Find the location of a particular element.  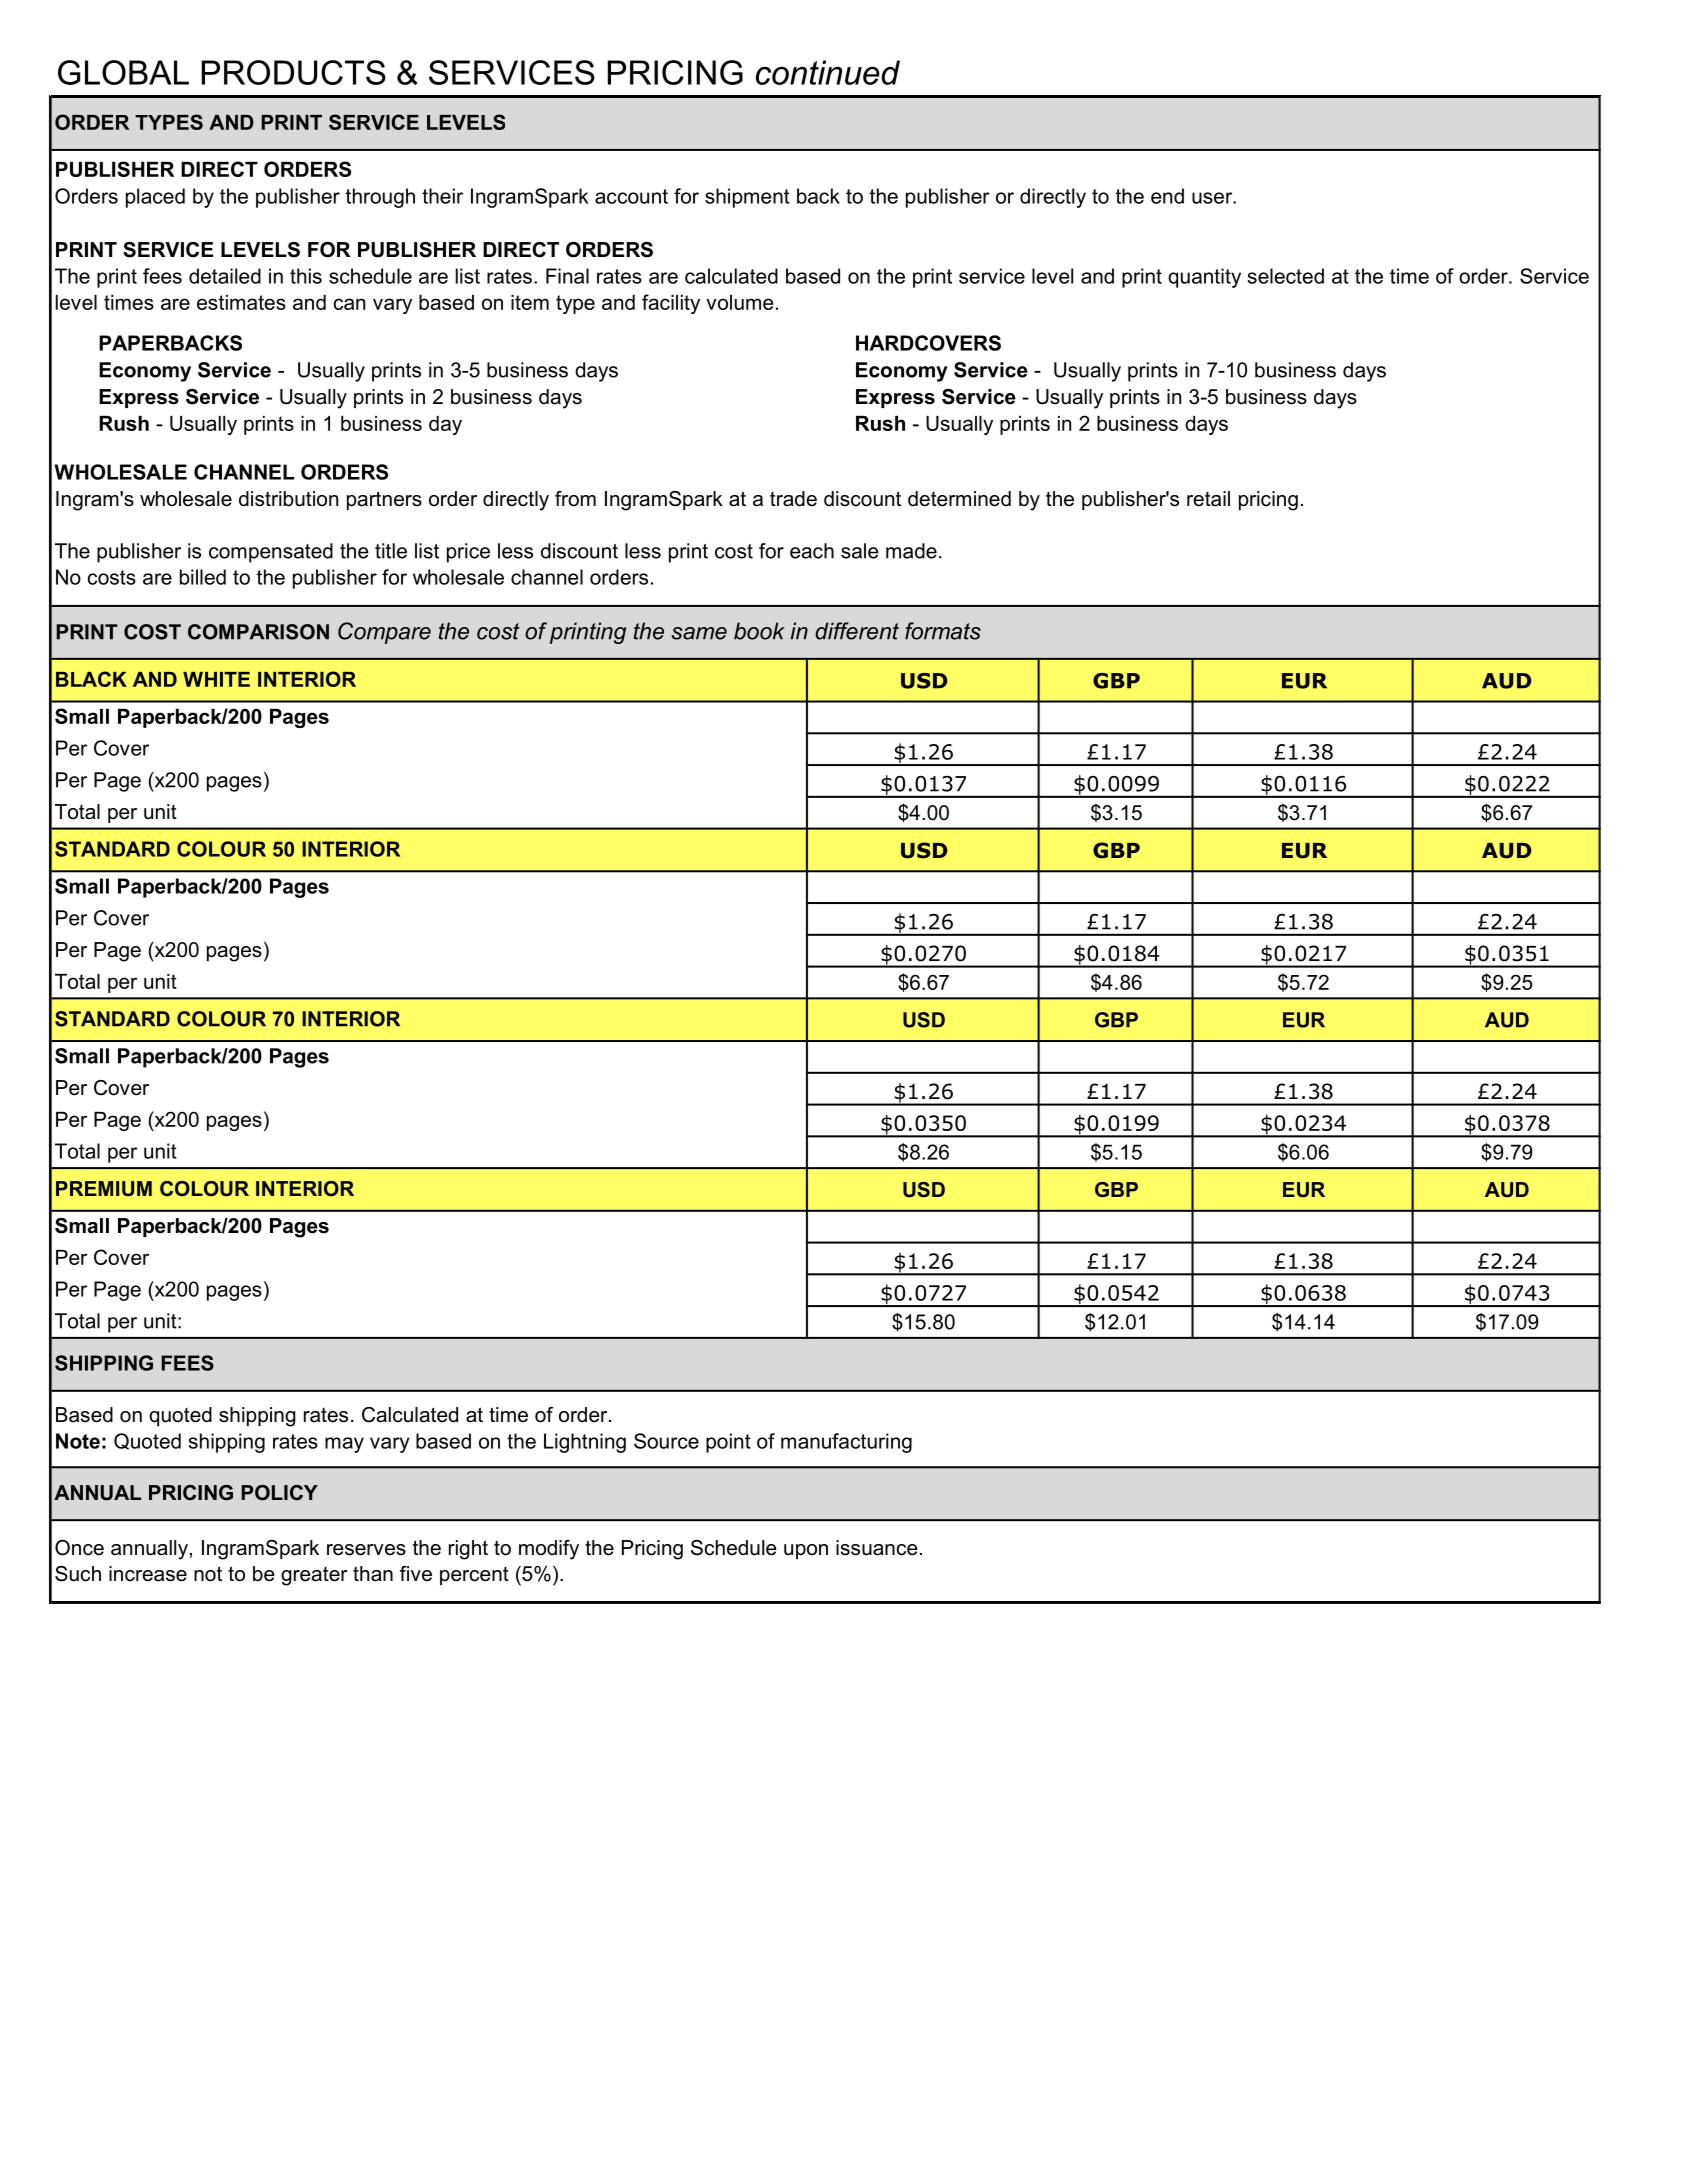

facility is located at coordinates (671, 304).
